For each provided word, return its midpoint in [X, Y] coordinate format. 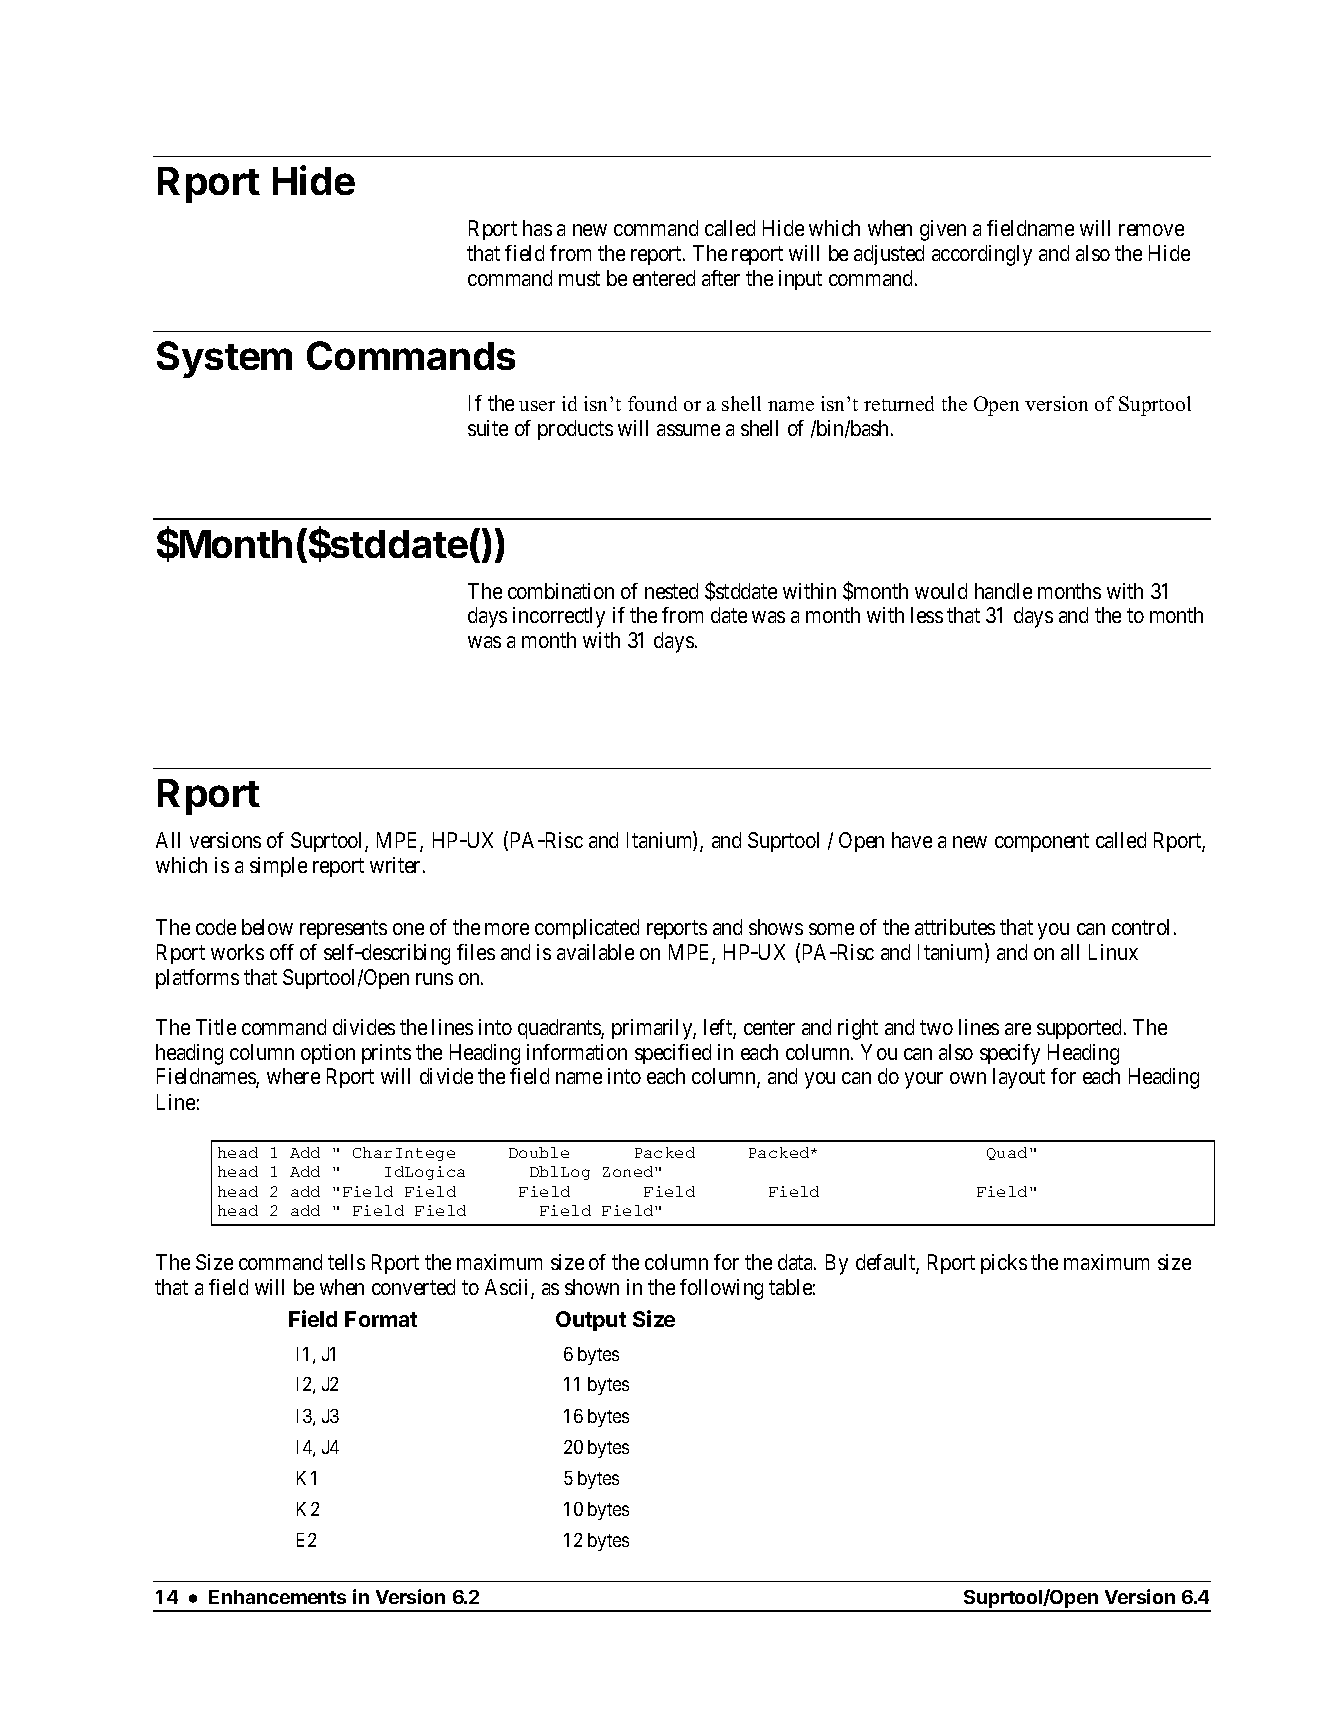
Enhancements [277, 1597]
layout [1019, 1078]
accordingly [982, 255]
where [293, 1076]
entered [664, 278]
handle [1003, 591]
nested [671, 591]
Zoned [629, 1171]
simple [278, 867]
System [224, 359]
